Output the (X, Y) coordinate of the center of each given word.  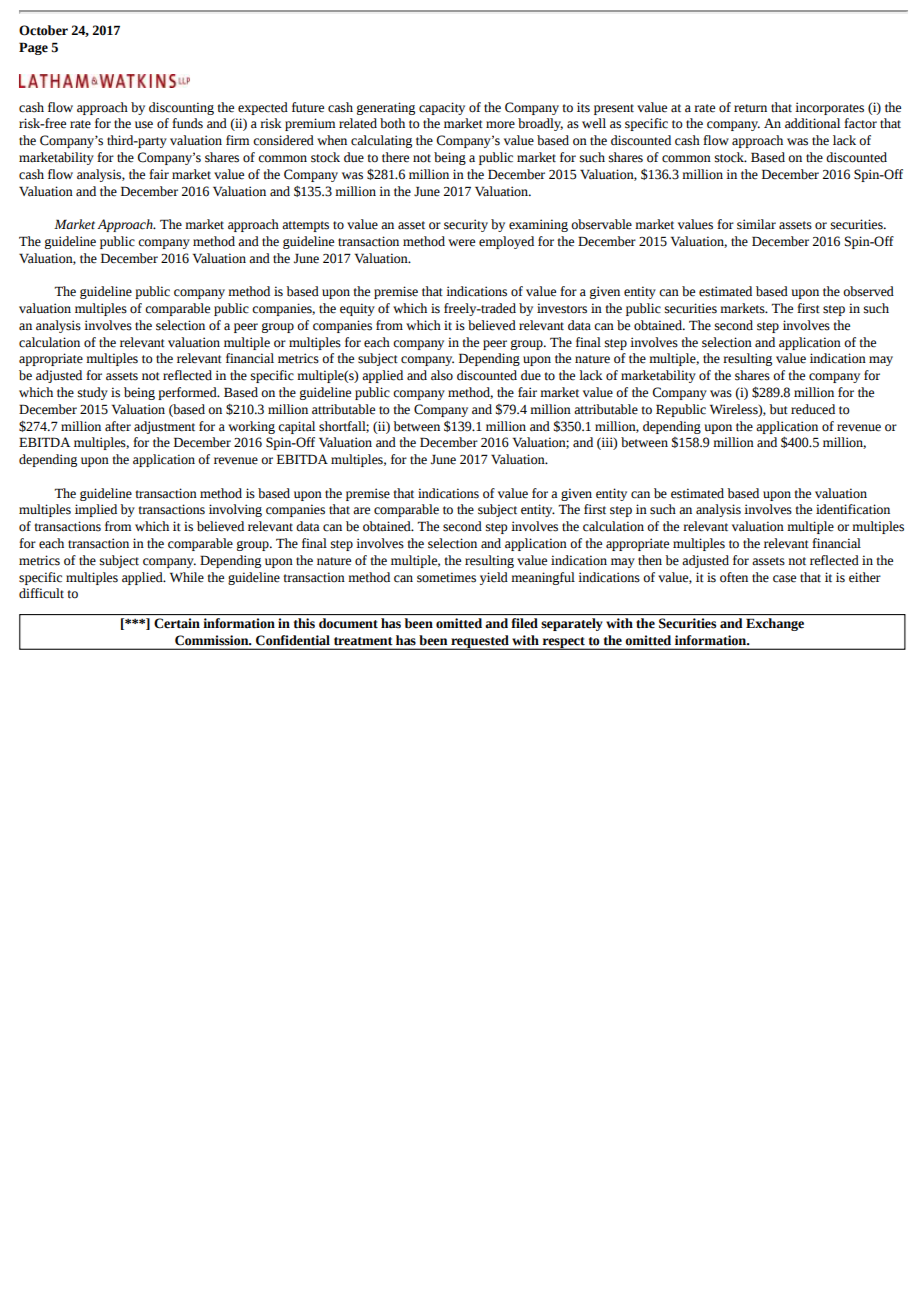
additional (812, 123)
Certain (177, 623)
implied (96, 510)
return (750, 108)
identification (853, 509)
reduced (813, 409)
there (395, 157)
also (442, 375)
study (93, 393)
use (144, 125)
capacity (442, 108)
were (461, 243)
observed (868, 291)
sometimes (446, 577)
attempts (305, 226)
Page (33, 48)
